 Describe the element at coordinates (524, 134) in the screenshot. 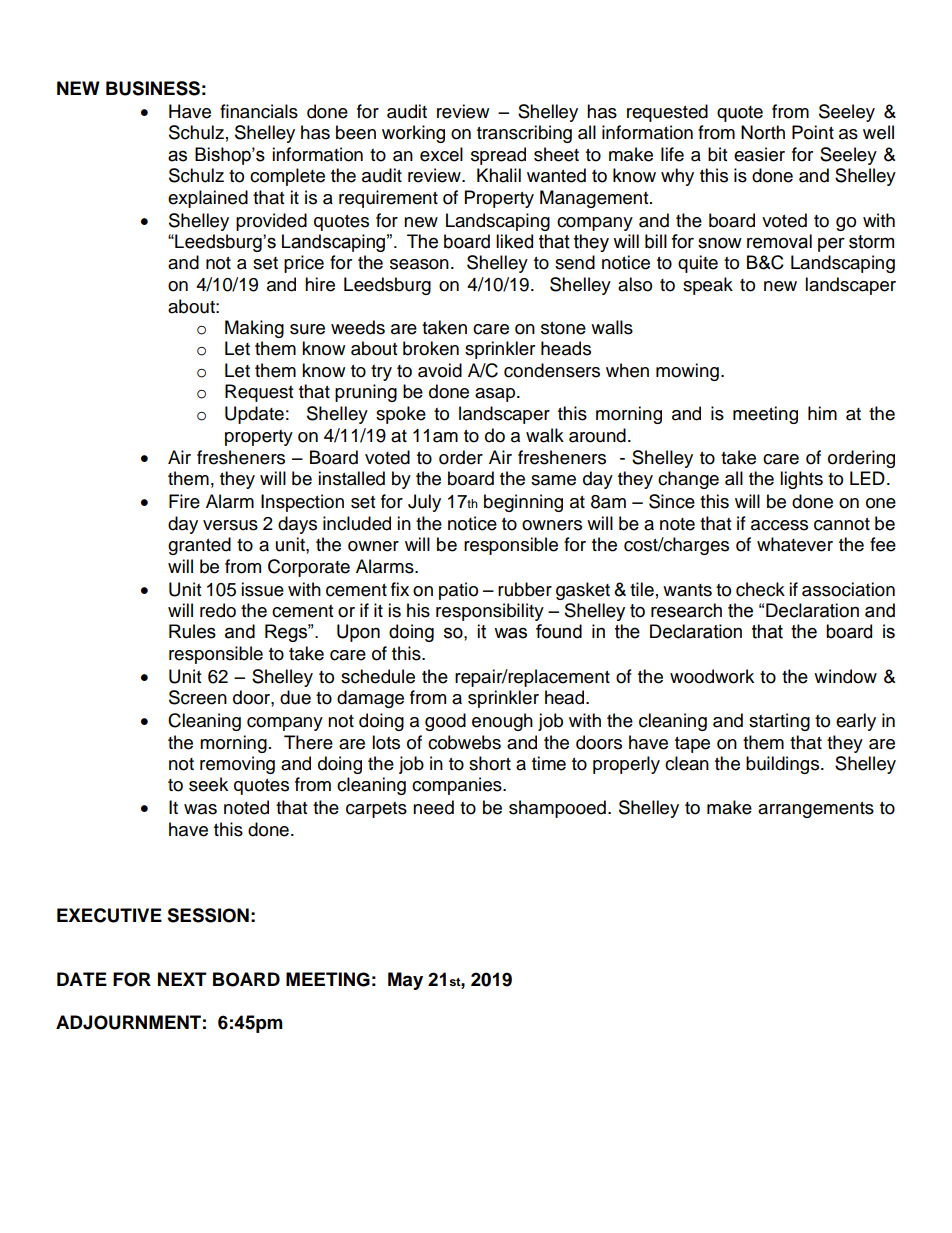

I see `transcribing` at that location.
